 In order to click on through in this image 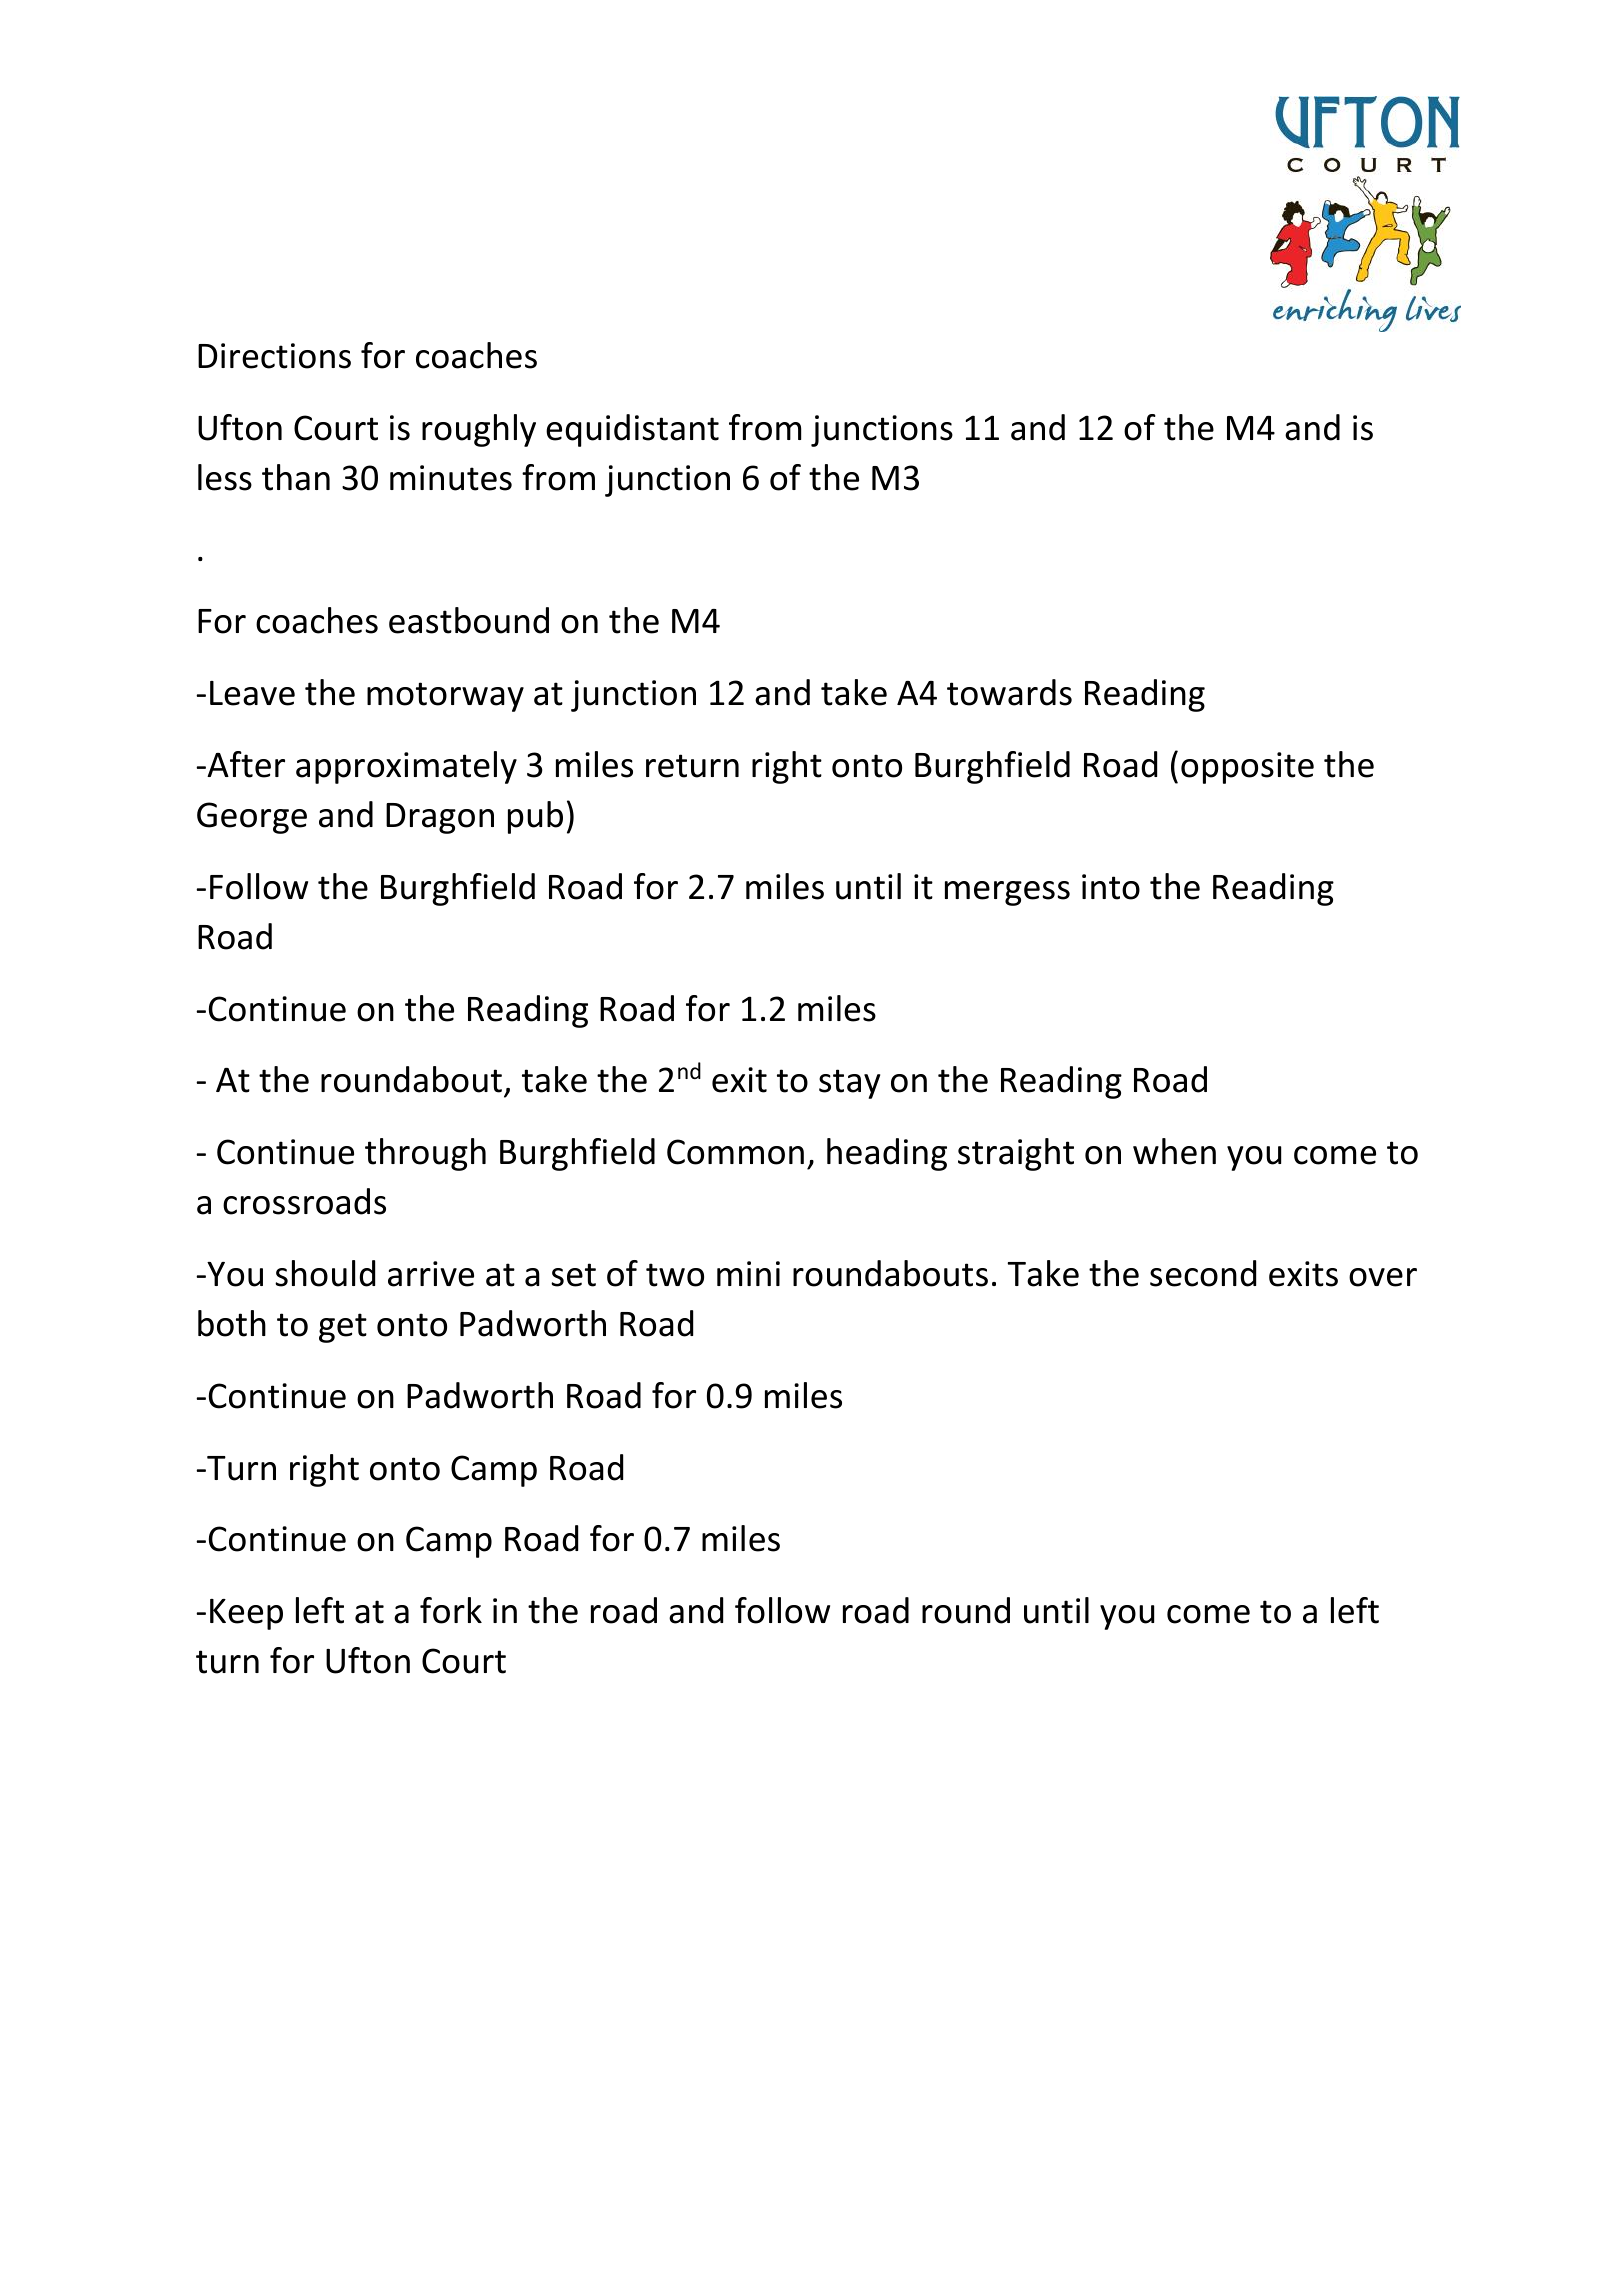, I will do `click(425, 1154)`.
